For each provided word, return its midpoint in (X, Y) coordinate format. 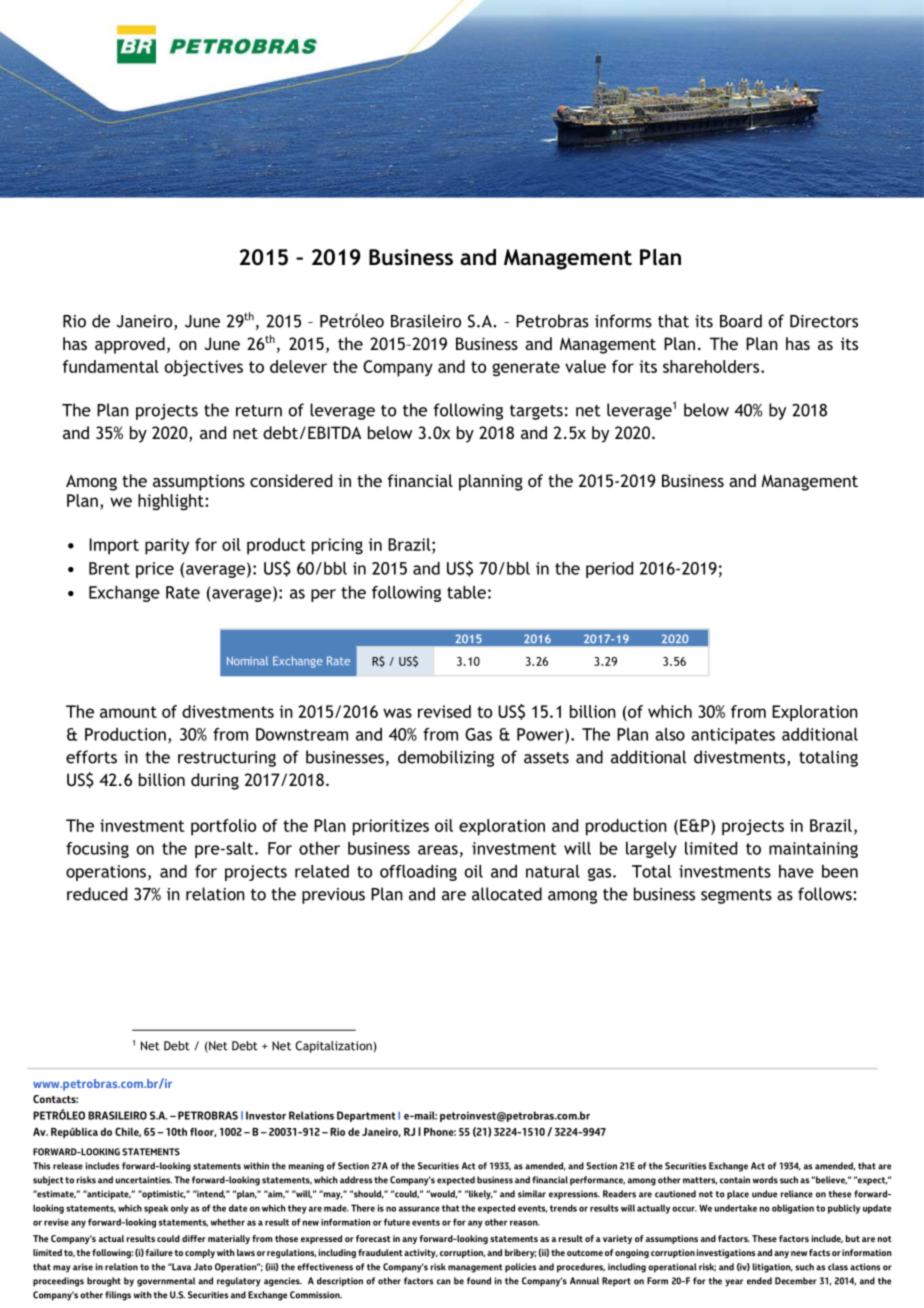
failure (159, 1252)
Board (741, 321)
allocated (507, 894)
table (466, 592)
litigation (773, 1268)
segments (736, 896)
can (444, 1282)
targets (536, 412)
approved (130, 345)
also (670, 734)
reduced (97, 894)
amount (128, 712)
